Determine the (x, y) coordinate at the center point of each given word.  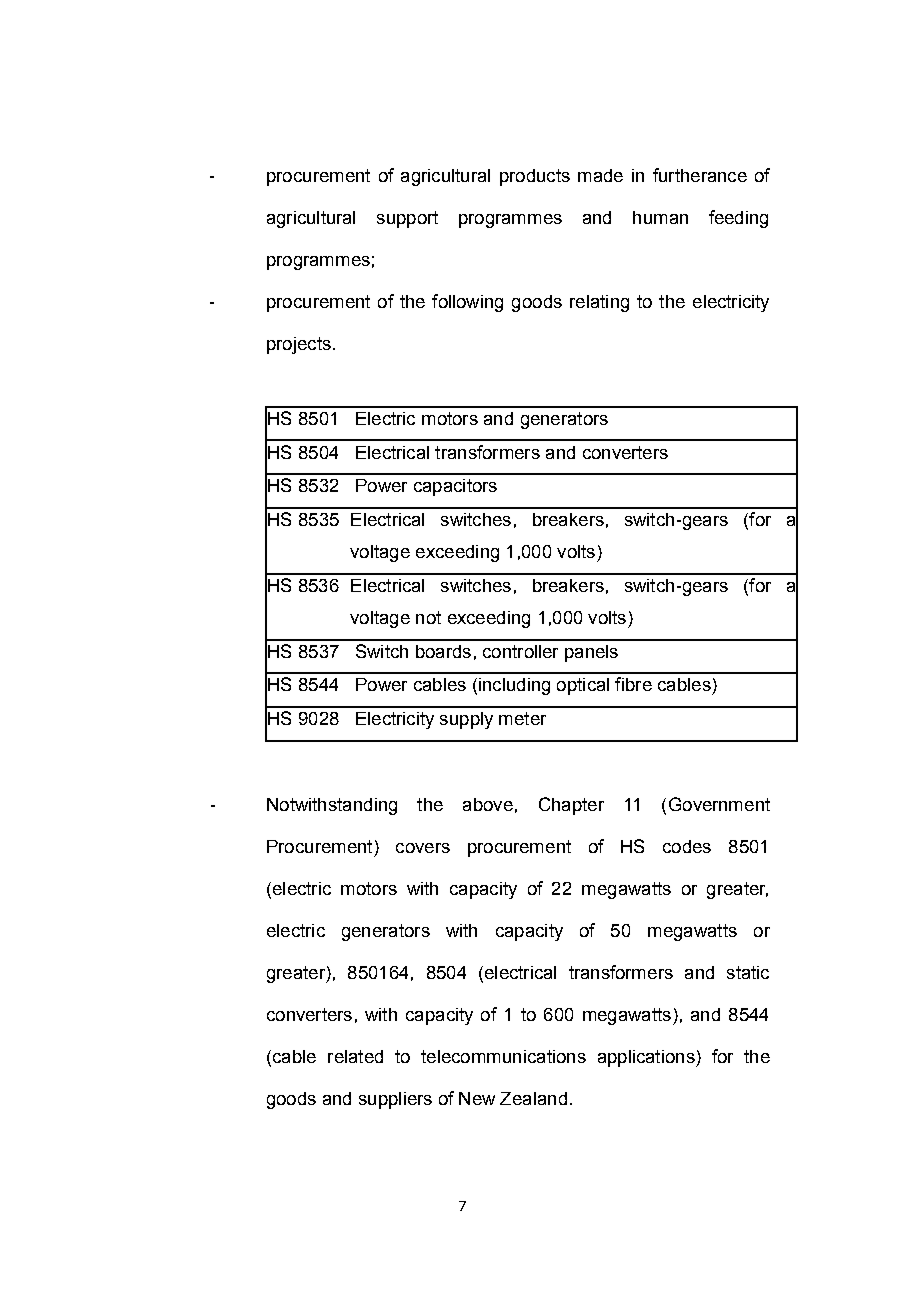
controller (520, 651)
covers (423, 848)
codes (687, 846)
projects (299, 345)
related (355, 1056)
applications (647, 1058)
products (535, 177)
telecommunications (503, 1056)
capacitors (455, 487)
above (488, 804)
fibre (633, 684)
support (407, 219)
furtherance (700, 175)
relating (599, 303)
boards (443, 651)
